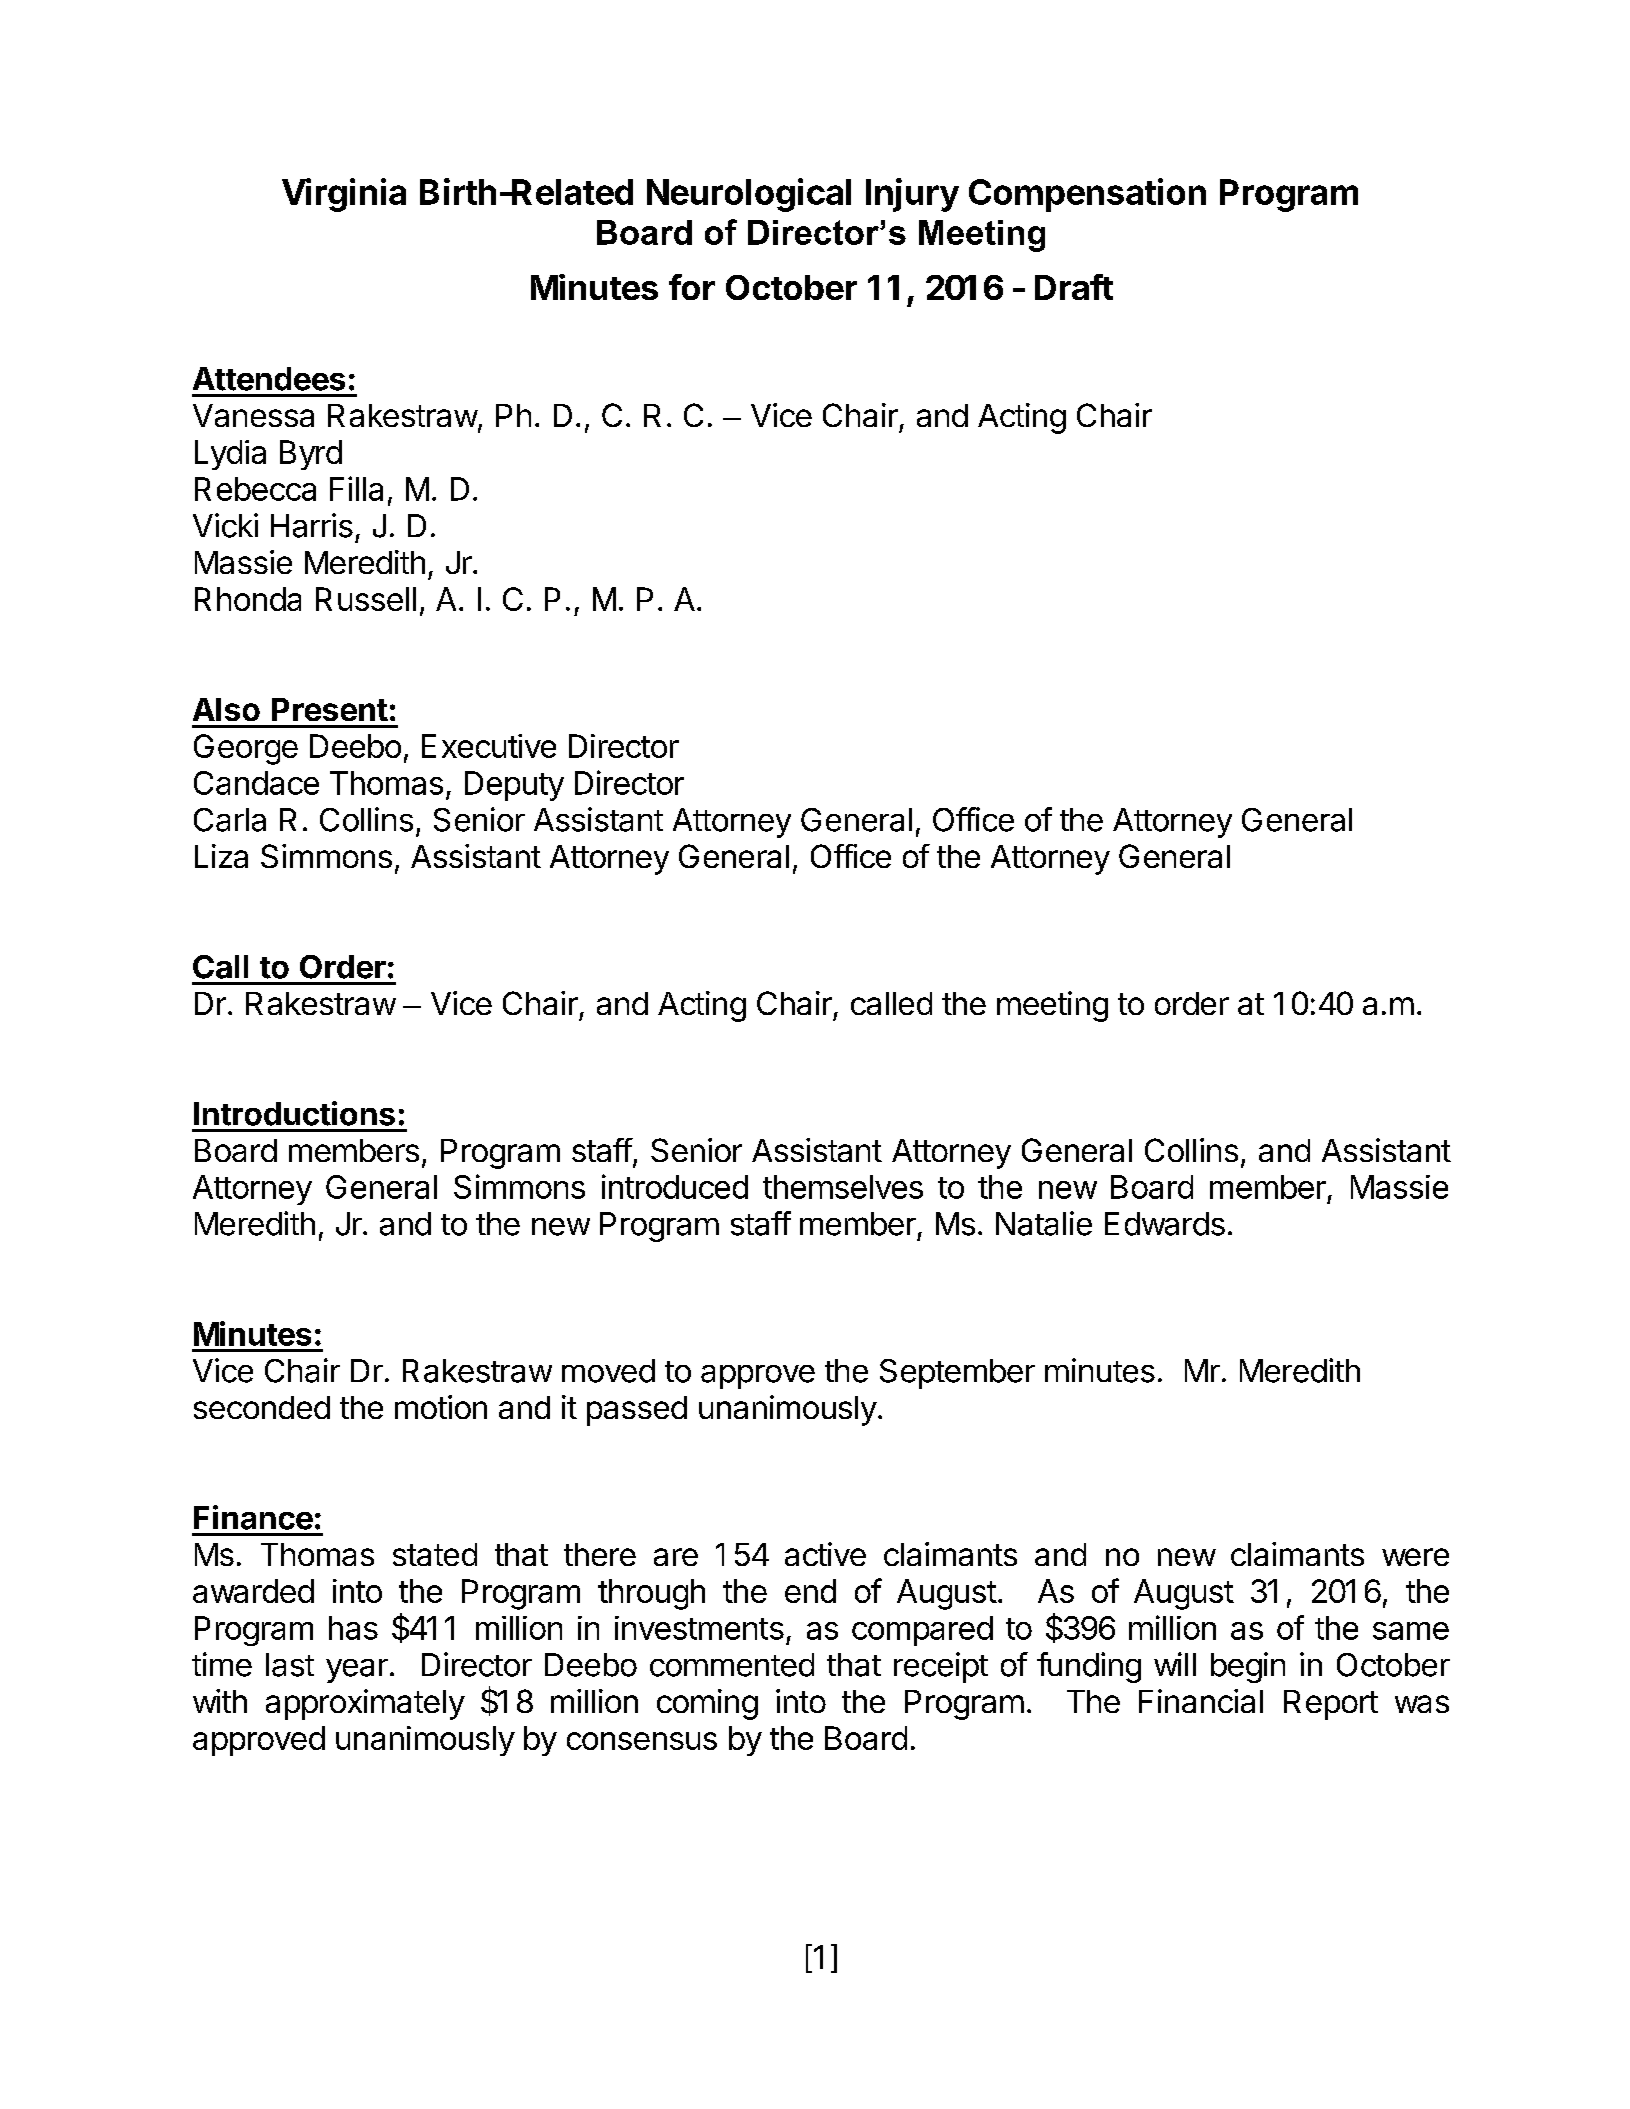 The width and height of the document is (1630, 2109). What do you see at coordinates (1087, 195) in the document?
I see `Compensation` at bounding box center [1087, 195].
